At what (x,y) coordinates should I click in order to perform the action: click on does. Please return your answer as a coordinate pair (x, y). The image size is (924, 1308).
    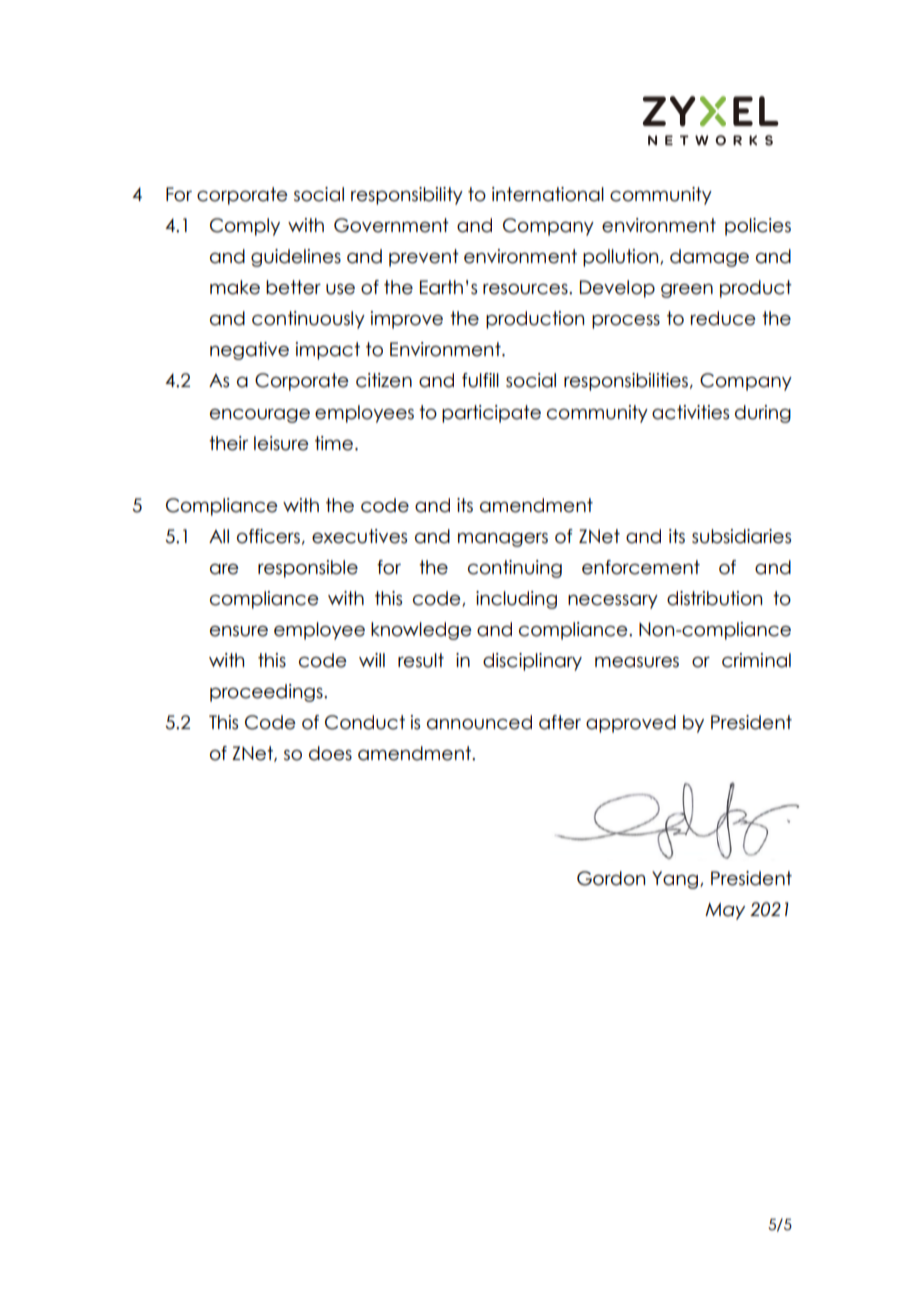
    Looking at the image, I should click on (330, 753).
